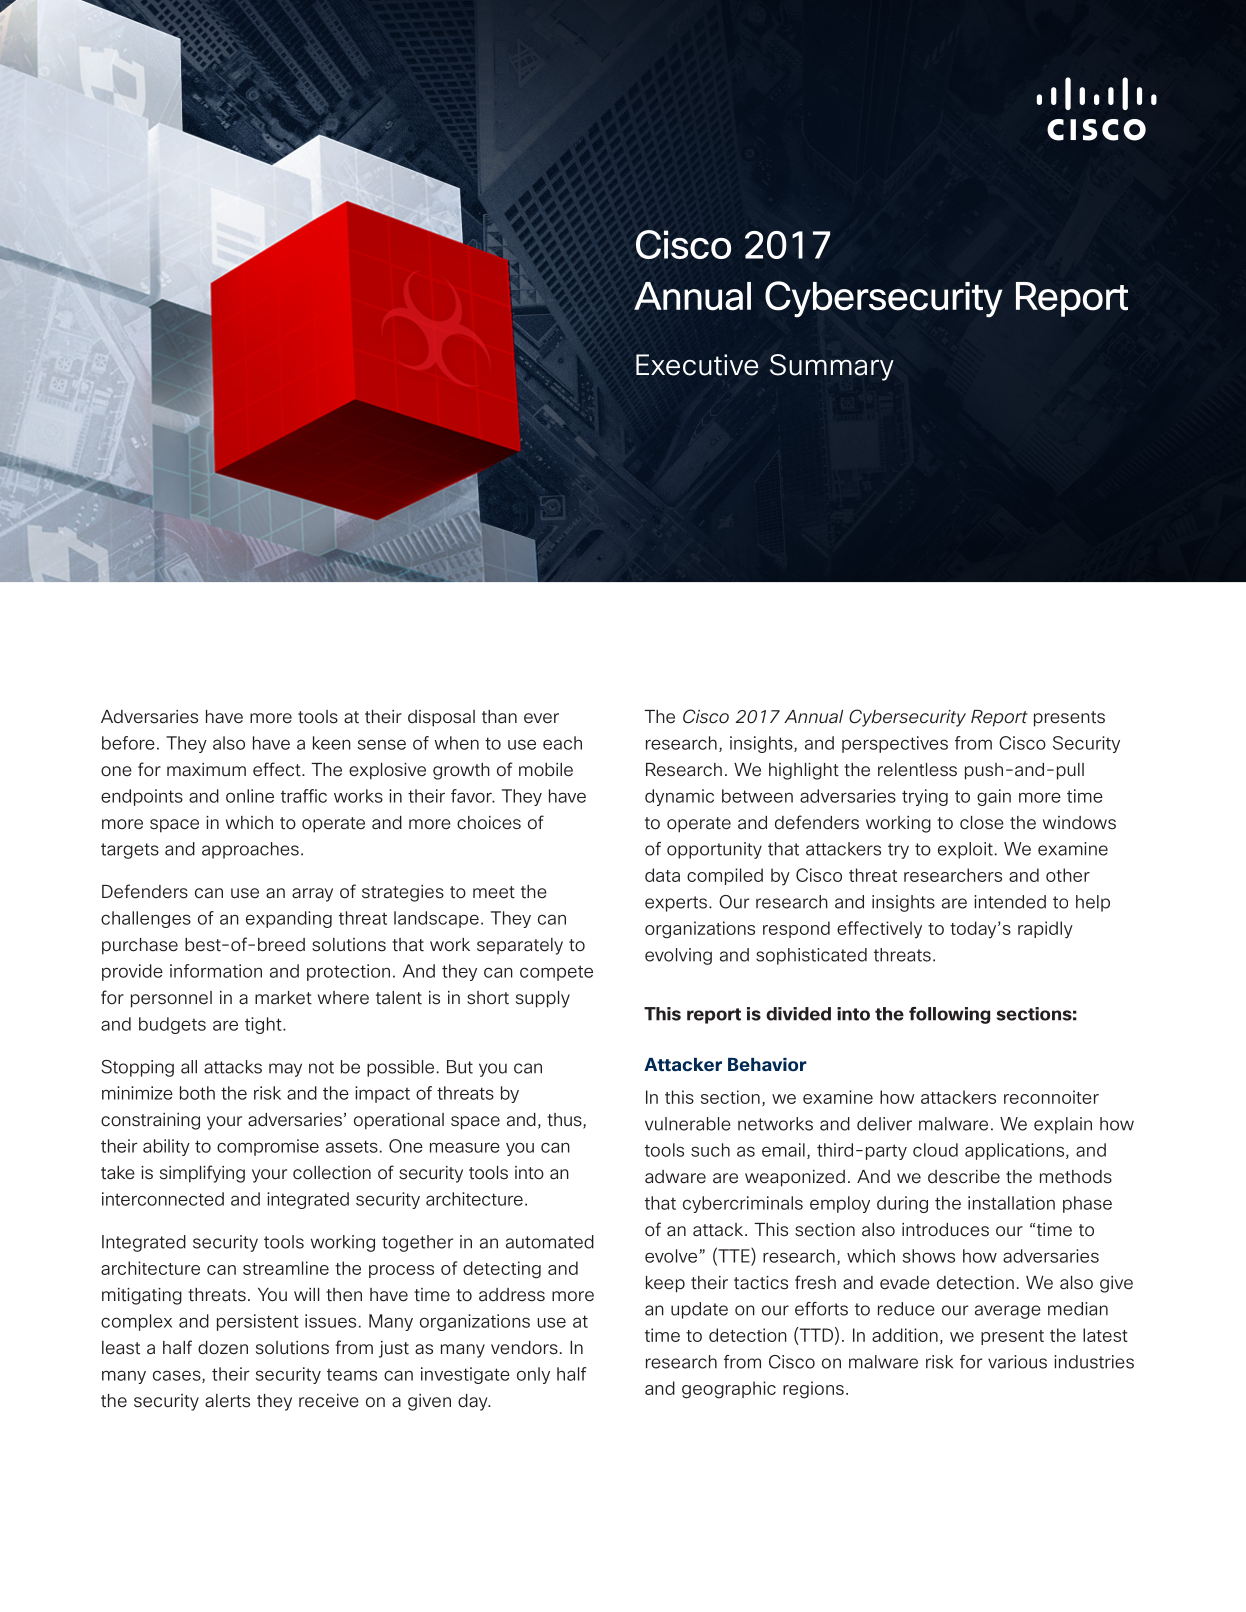  Describe the element at coordinates (332, 743) in the page. I see `keen` at that location.
